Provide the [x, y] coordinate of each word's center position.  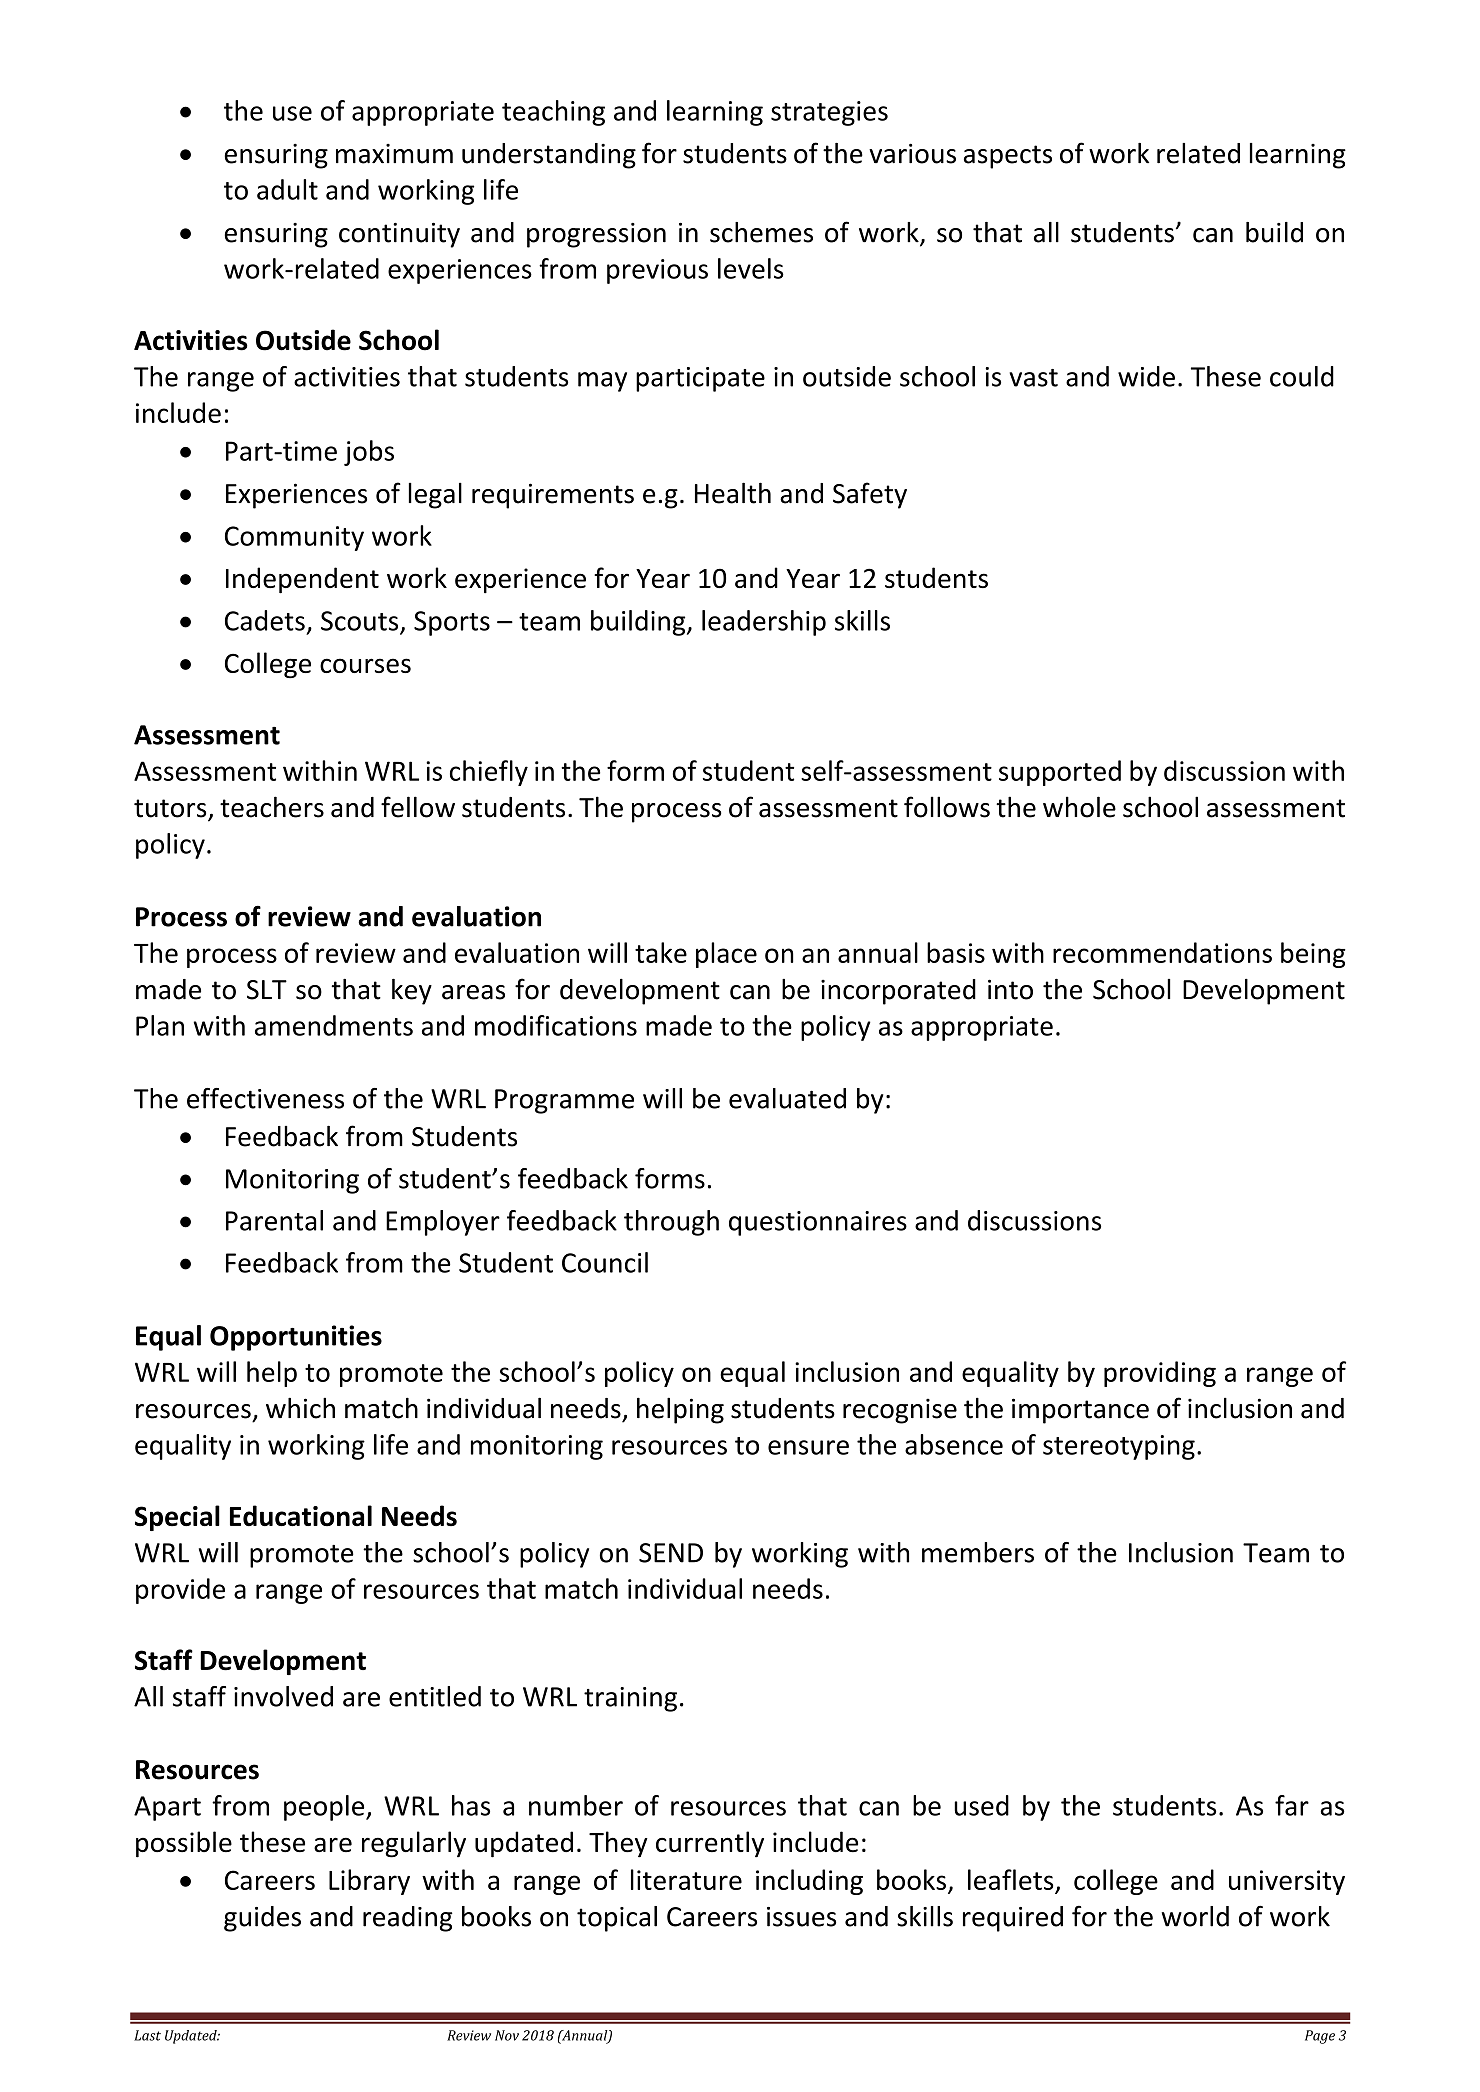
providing [1160, 1374]
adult [287, 189]
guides [262, 1919]
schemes [761, 232]
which [300, 1408]
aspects [1008, 157]
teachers [272, 807]
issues [801, 1917]
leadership [764, 623]
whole [1079, 807]
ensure [808, 1447]
